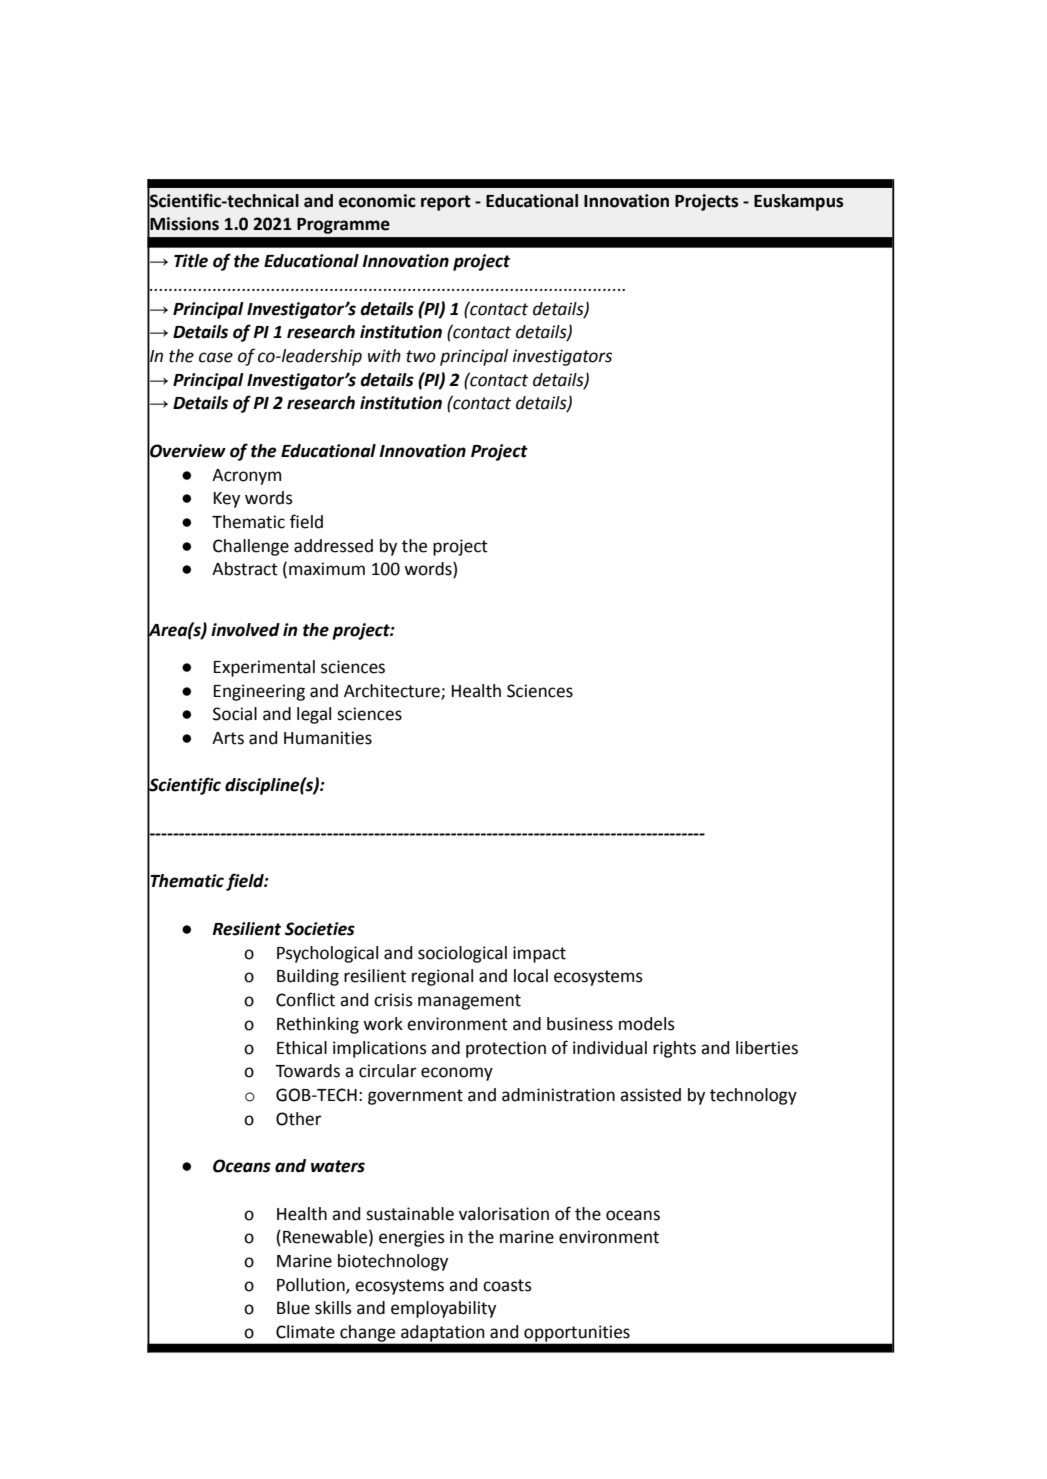 Image resolution: width=1047 pixels, height=1479 pixels. What do you see at coordinates (507, 1285) in the image?
I see `coasts` at bounding box center [507, 1285].
